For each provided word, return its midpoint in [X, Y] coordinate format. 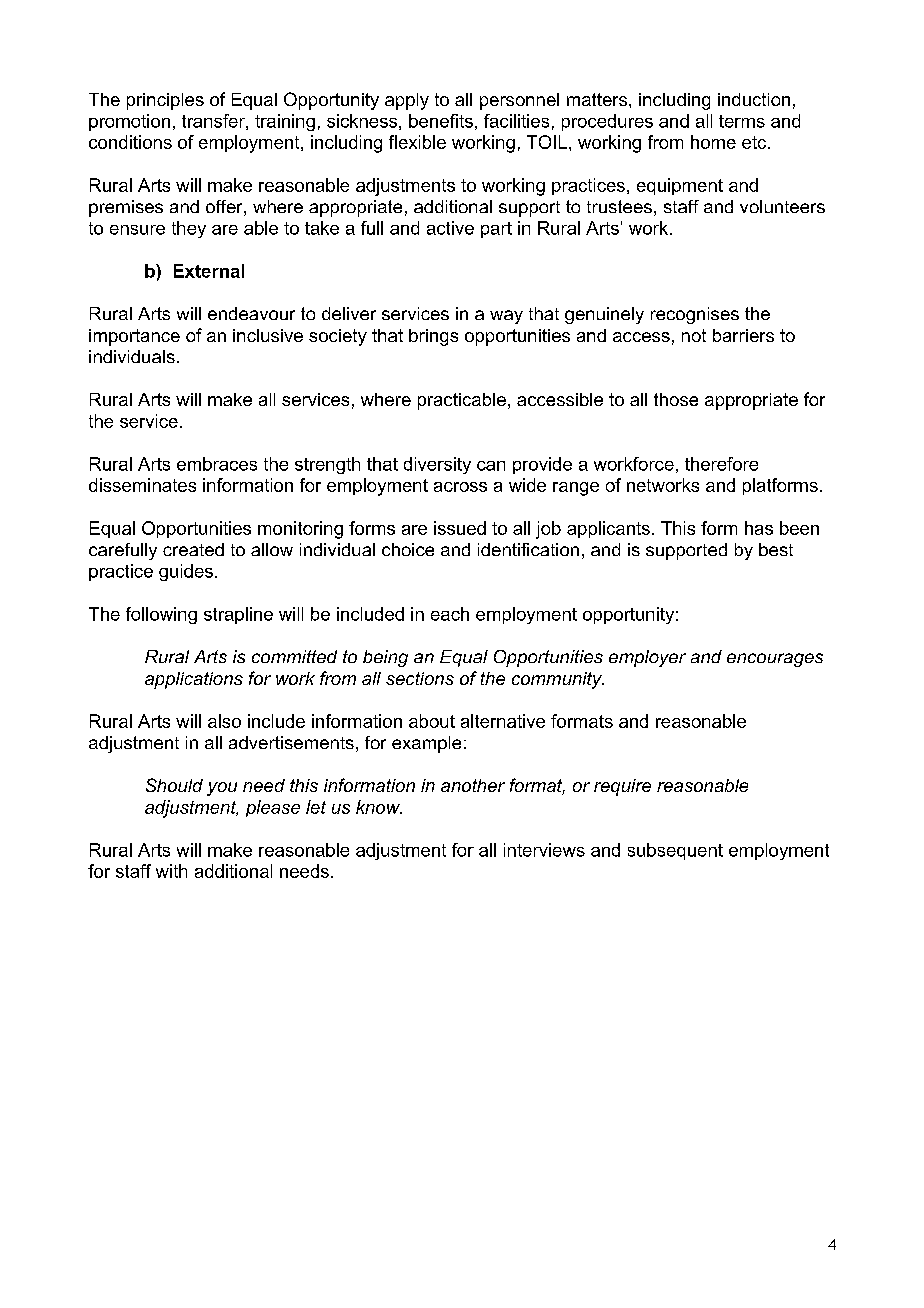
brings [433, 337]
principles [165, 101]
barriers [743, 335]
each [450, 614]
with [171, 871]
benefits [441, 121]
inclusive [268, 335]
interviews [544, 850]
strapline [238, 615]
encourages [775, 660]
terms [742, 121]
